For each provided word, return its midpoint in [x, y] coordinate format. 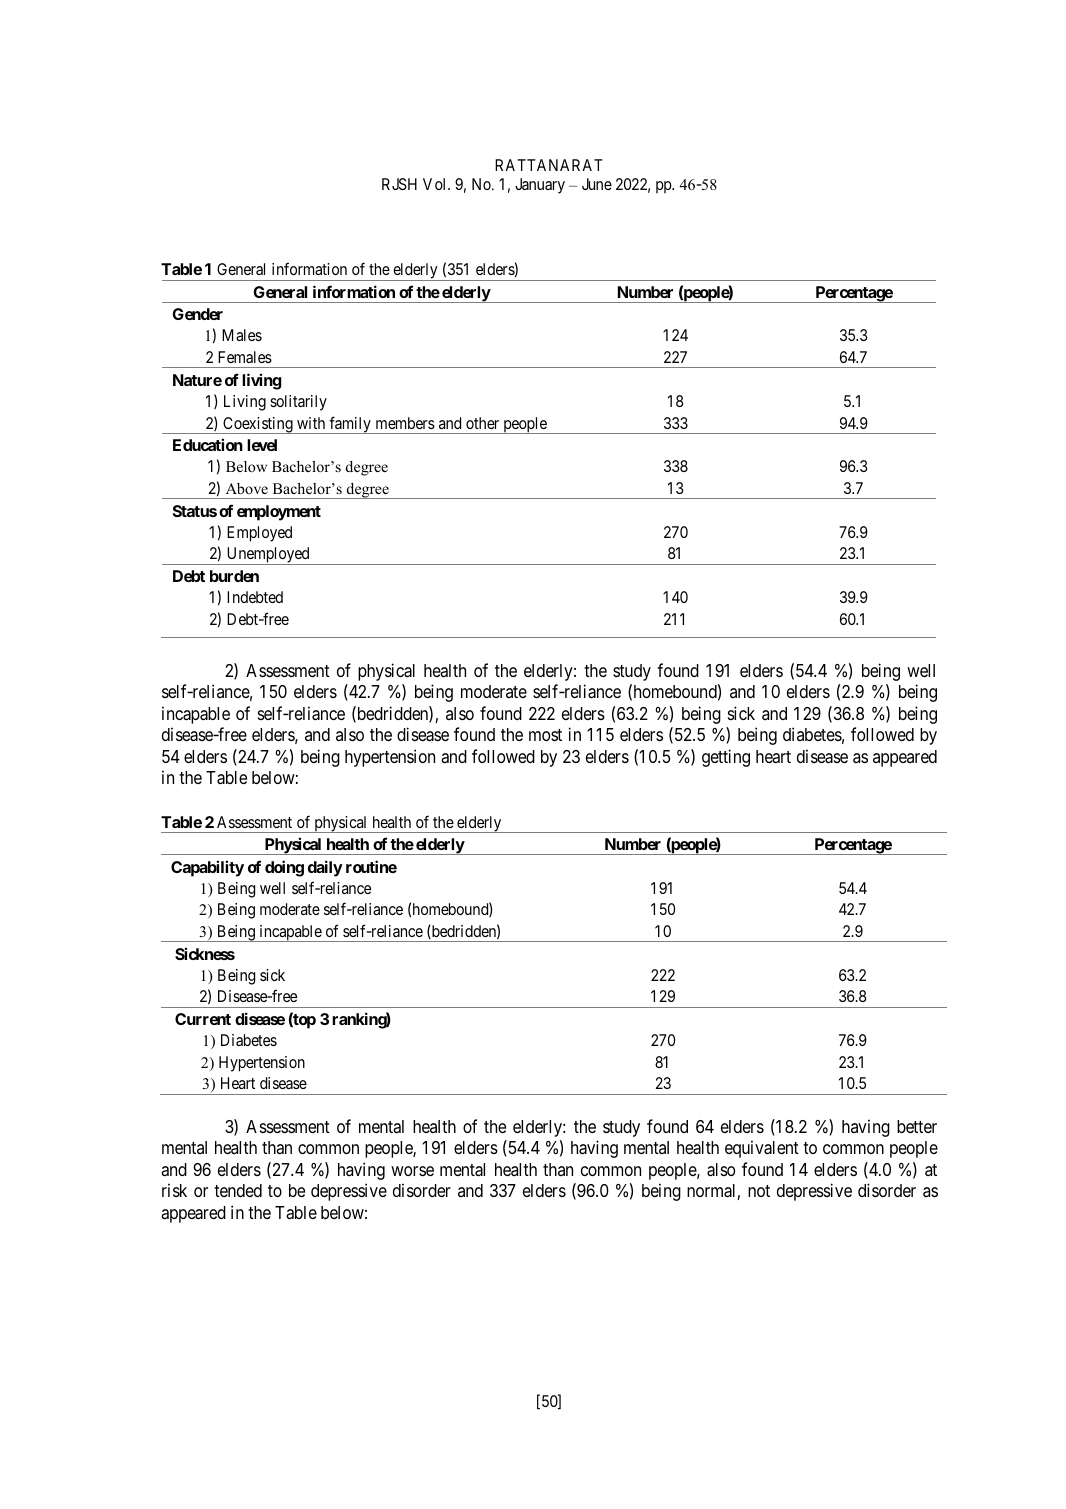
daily [325, 868]
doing [284, 868]
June [597, 184]
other [482, 423]
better [917, 1126]
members [405, 423]
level [262, 445]
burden [234, 576]
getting [726, 758]
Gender [197, 314]
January [540, 186]
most [545, 735]
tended [238, 1190]
